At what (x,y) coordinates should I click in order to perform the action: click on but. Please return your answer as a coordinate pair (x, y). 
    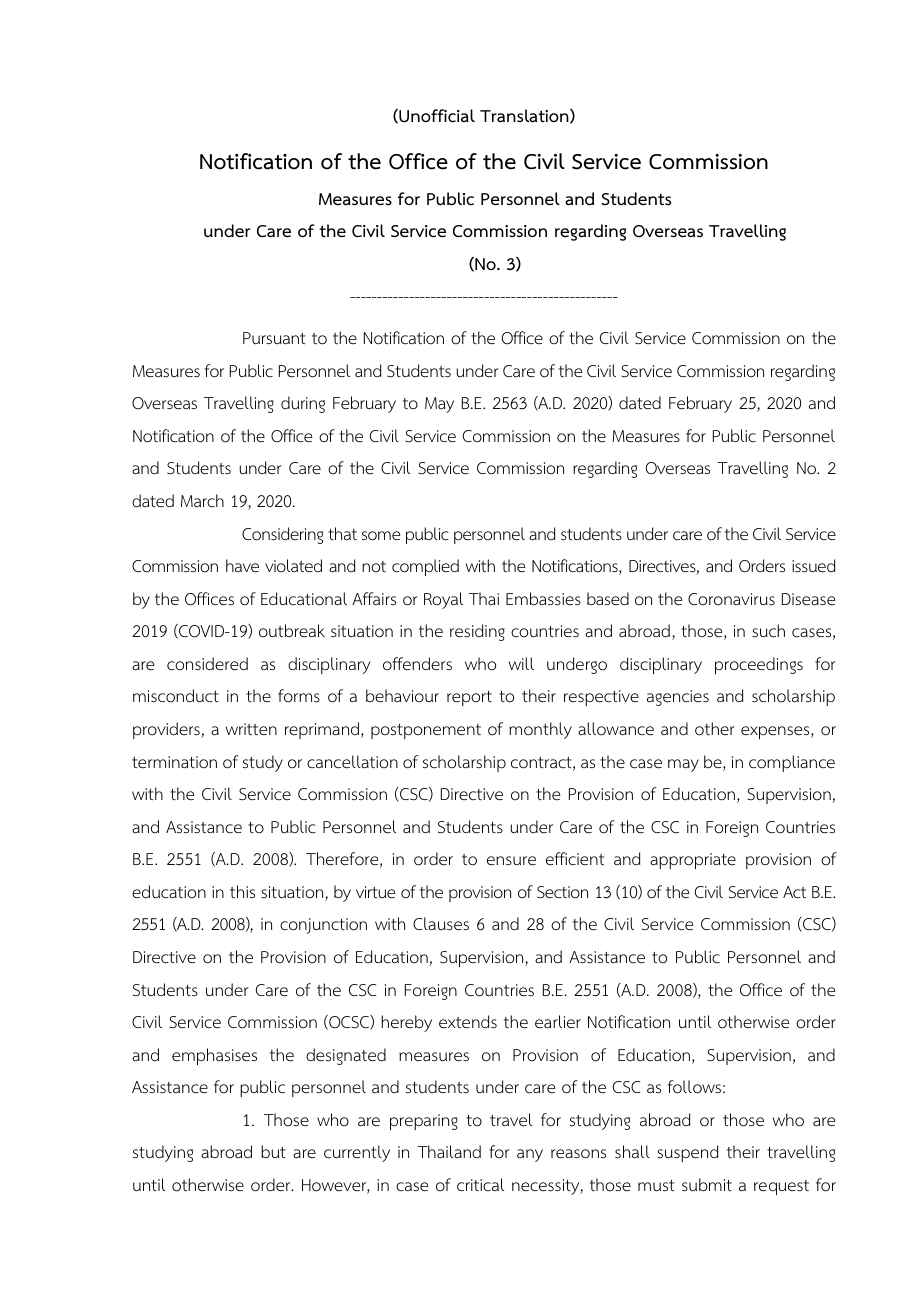
    Looking at the image, I should click on (273, 1151).
